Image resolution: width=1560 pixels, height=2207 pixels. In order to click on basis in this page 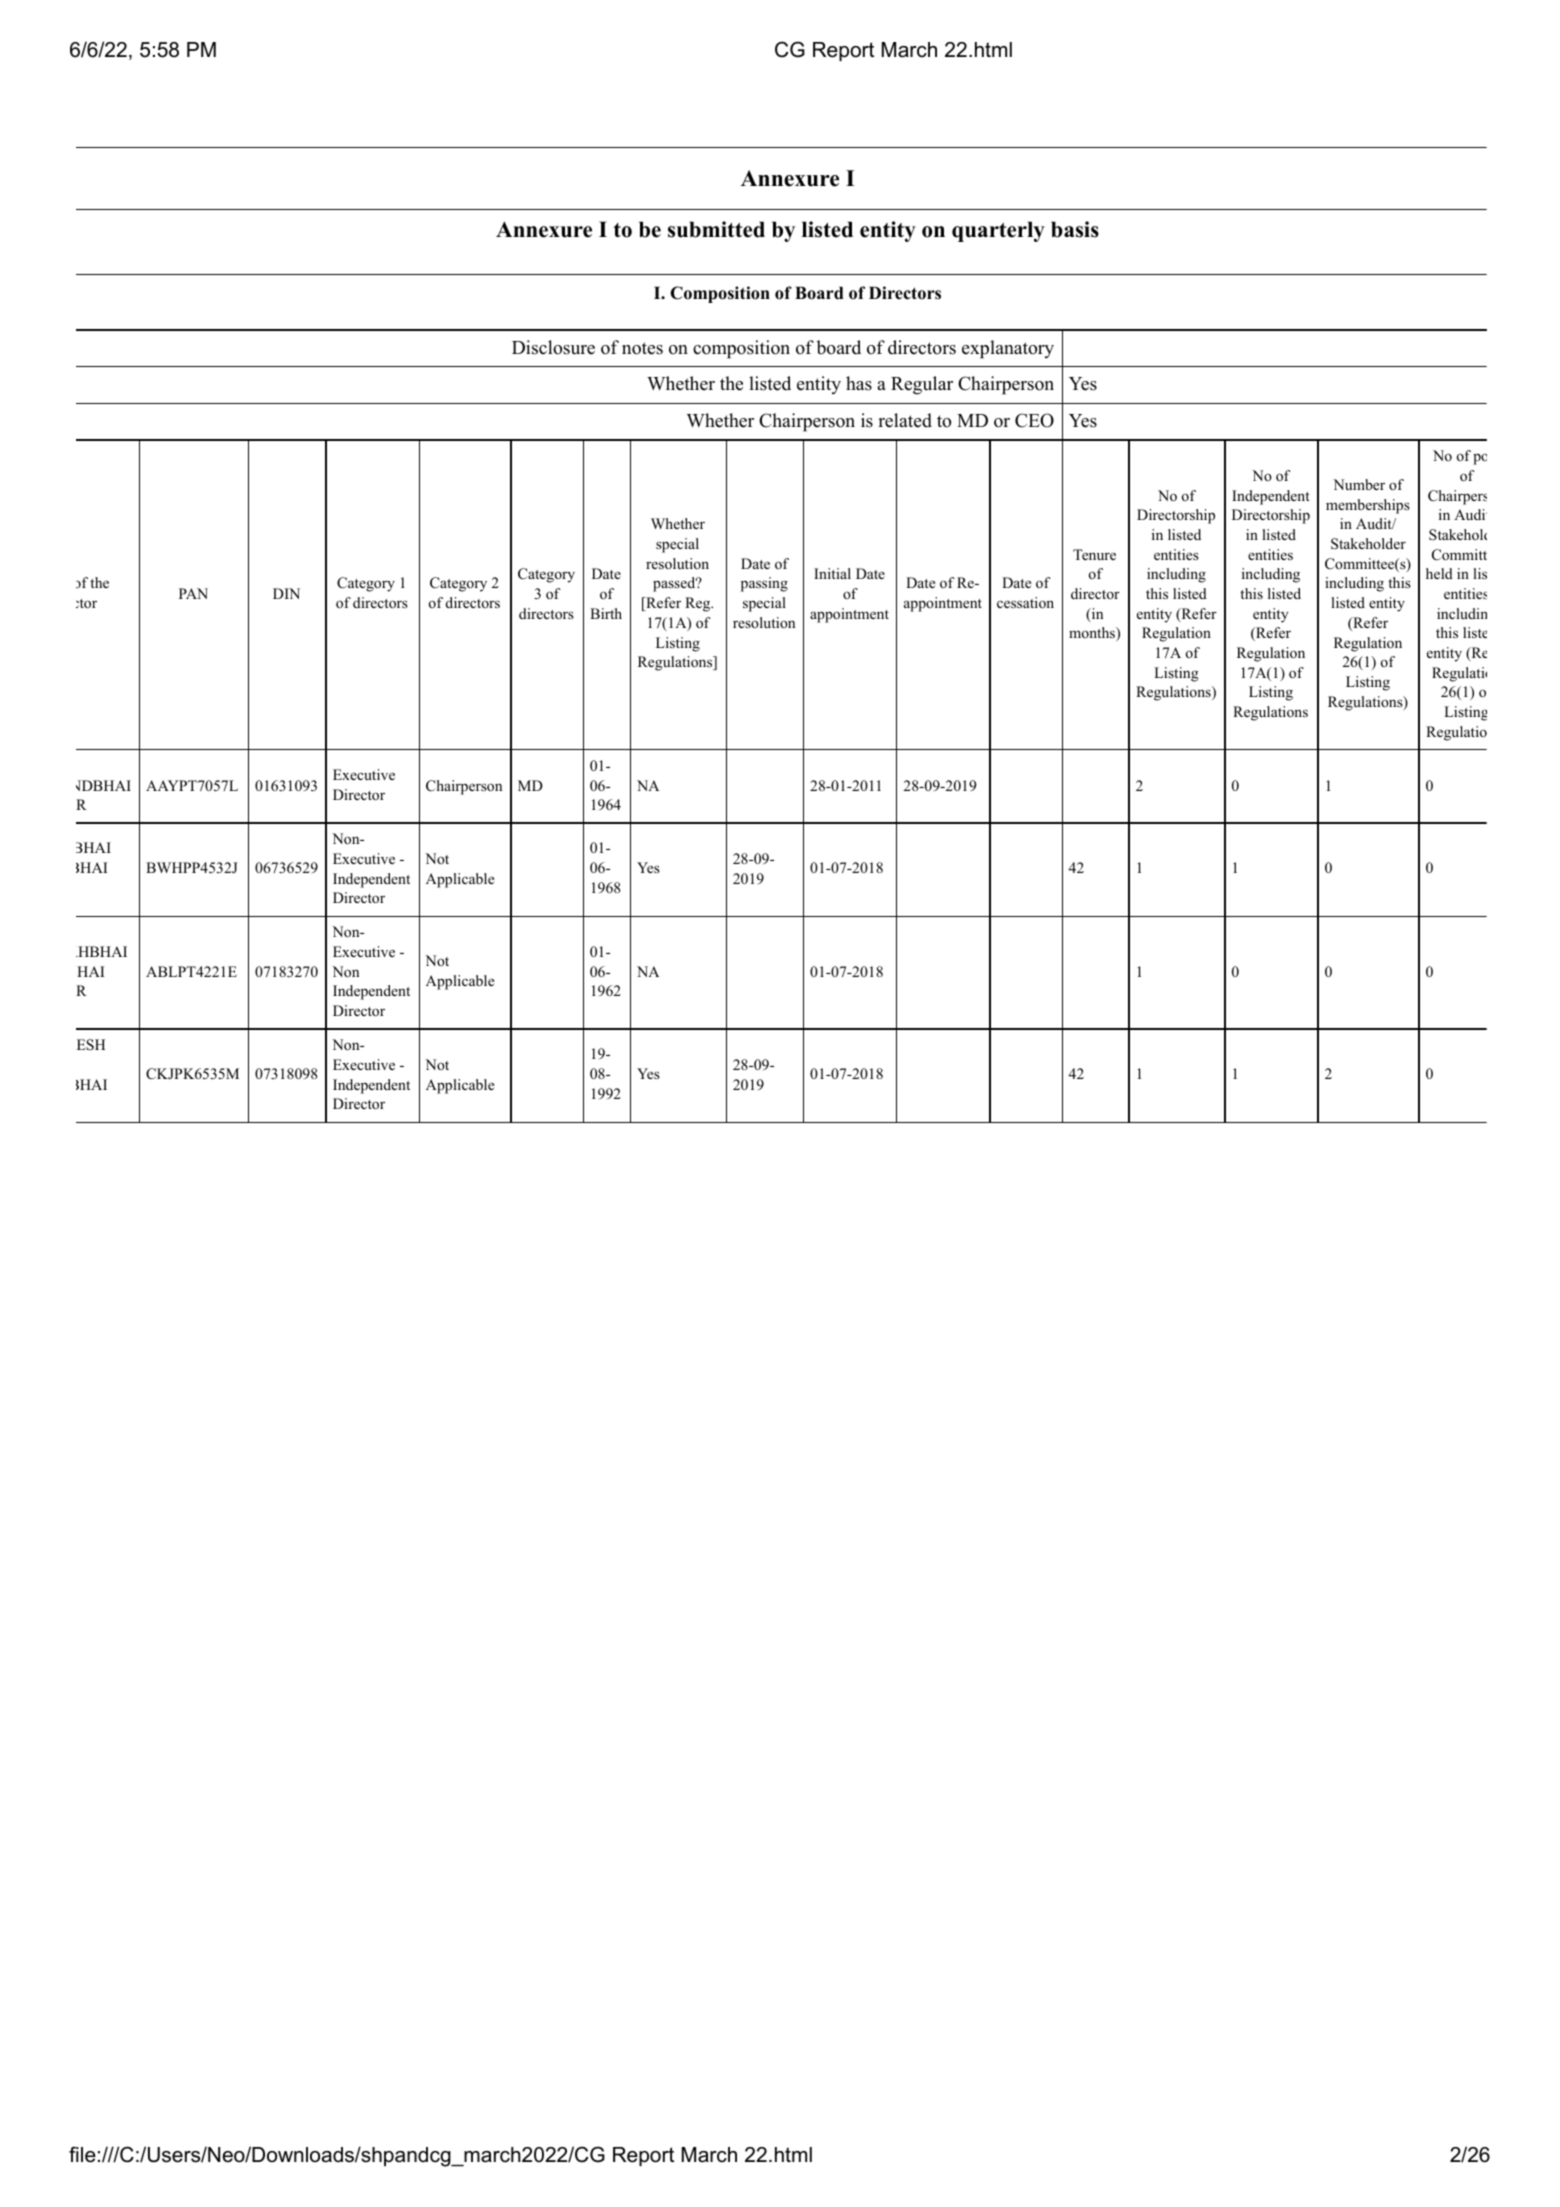, I will do `click(1075, 229)`.
